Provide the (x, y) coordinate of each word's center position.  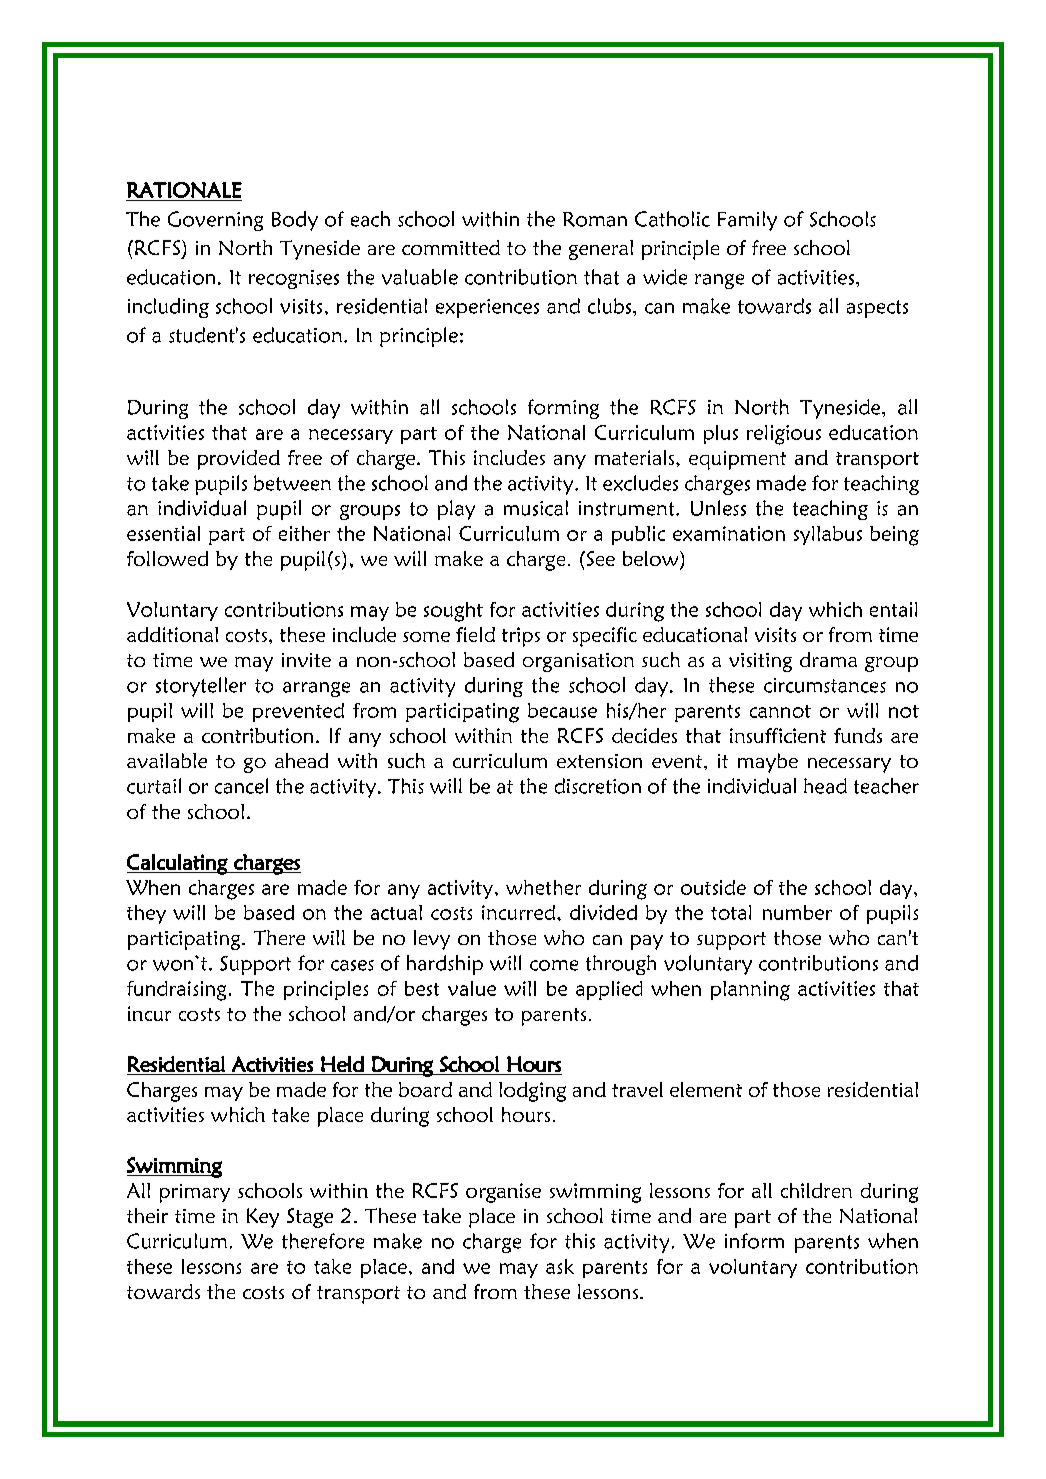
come (554, 965)
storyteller (201, 687)
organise (503, 1193)
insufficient (778, 735)
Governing (215, 221)
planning (750, 991)
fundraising (176, 991)
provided (239, 460)
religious (784, 435)
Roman (595, 219)
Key (263, 1218)
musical (536, 508)
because (562, 710)
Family (747, 221)
